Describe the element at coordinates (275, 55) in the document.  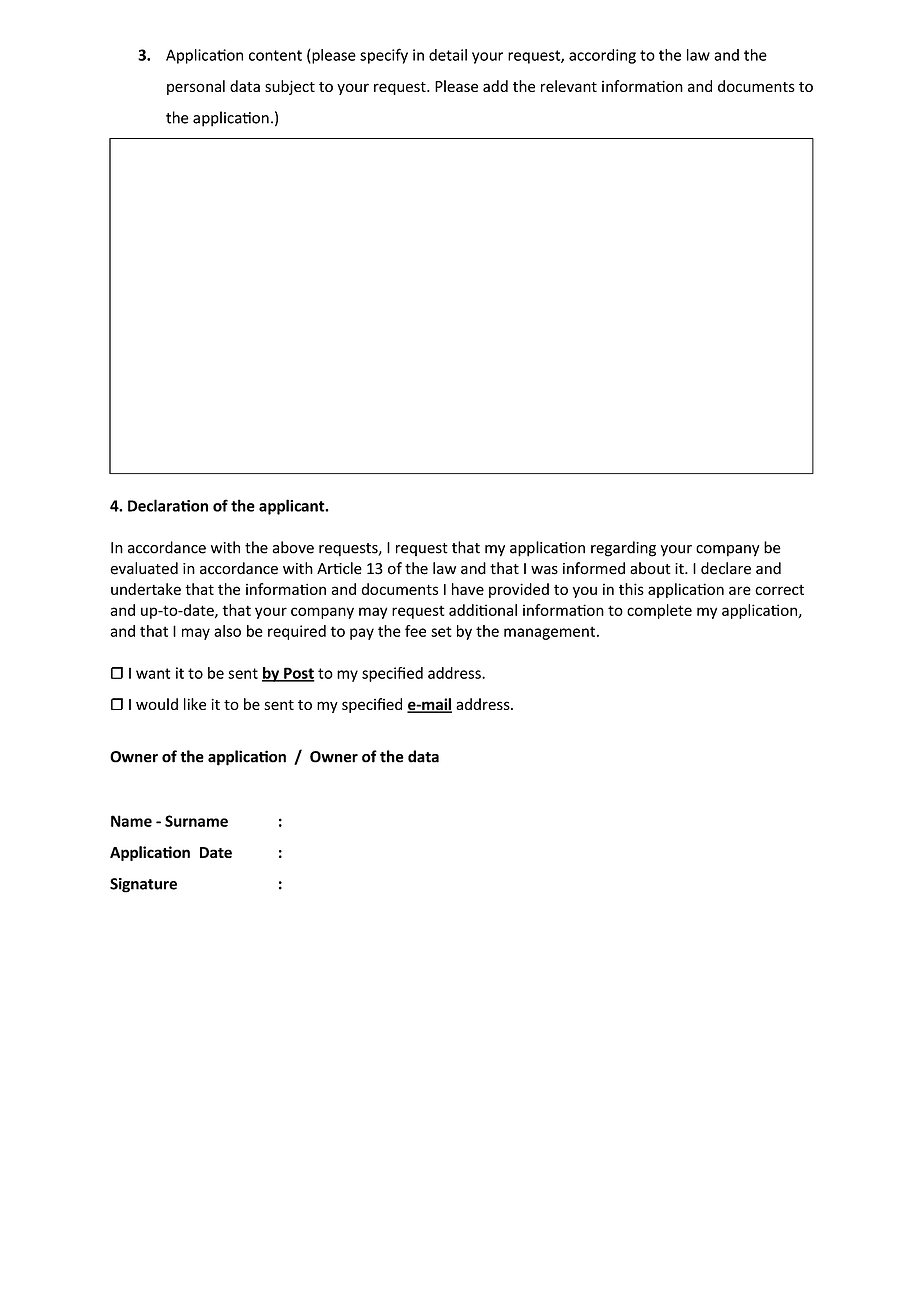
I see `content` at that location.
